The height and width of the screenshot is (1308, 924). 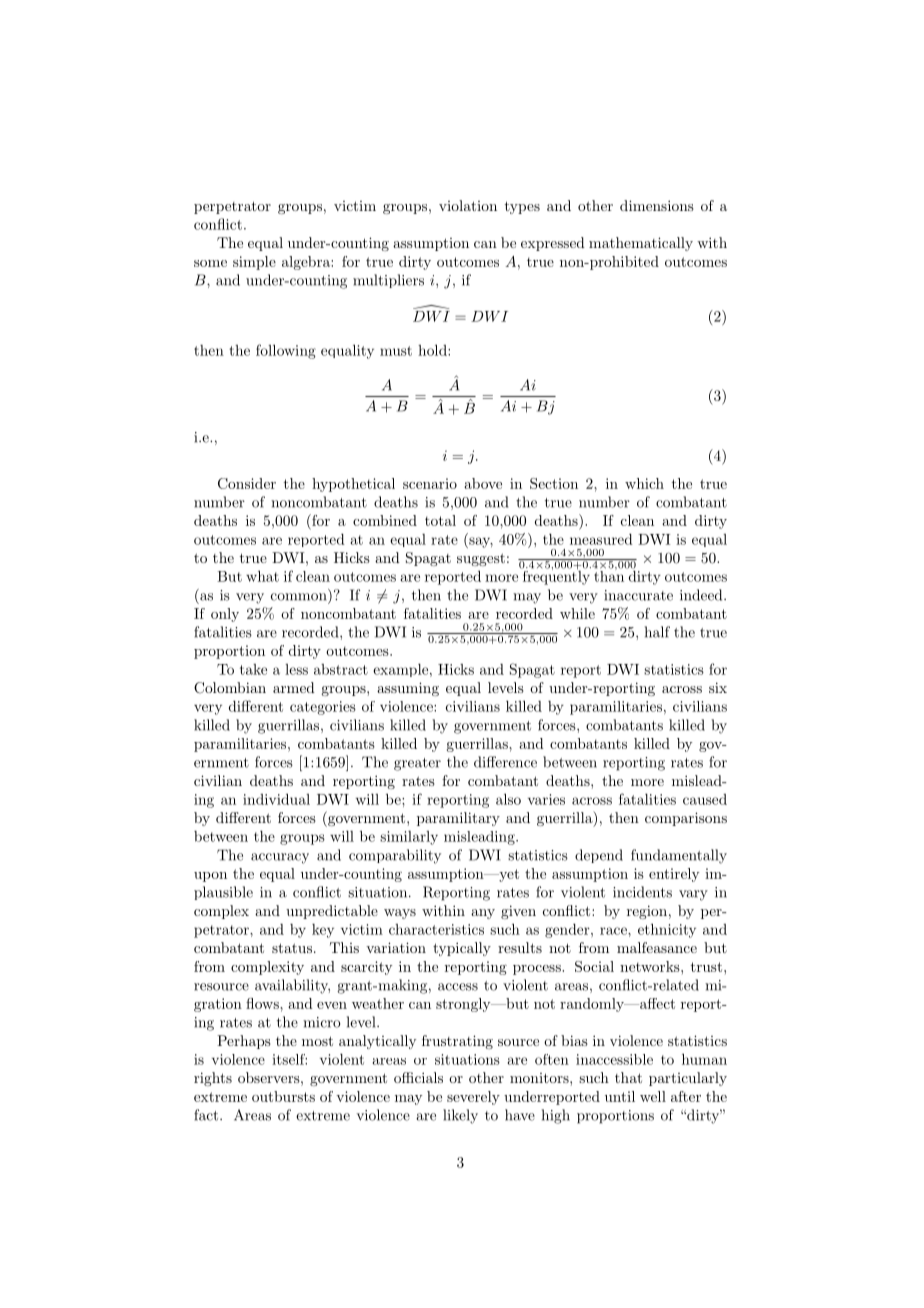 What do you see at coordinates (247, 483) in the screenshot?
I see `Consider` at bounding box center [247, 483].
